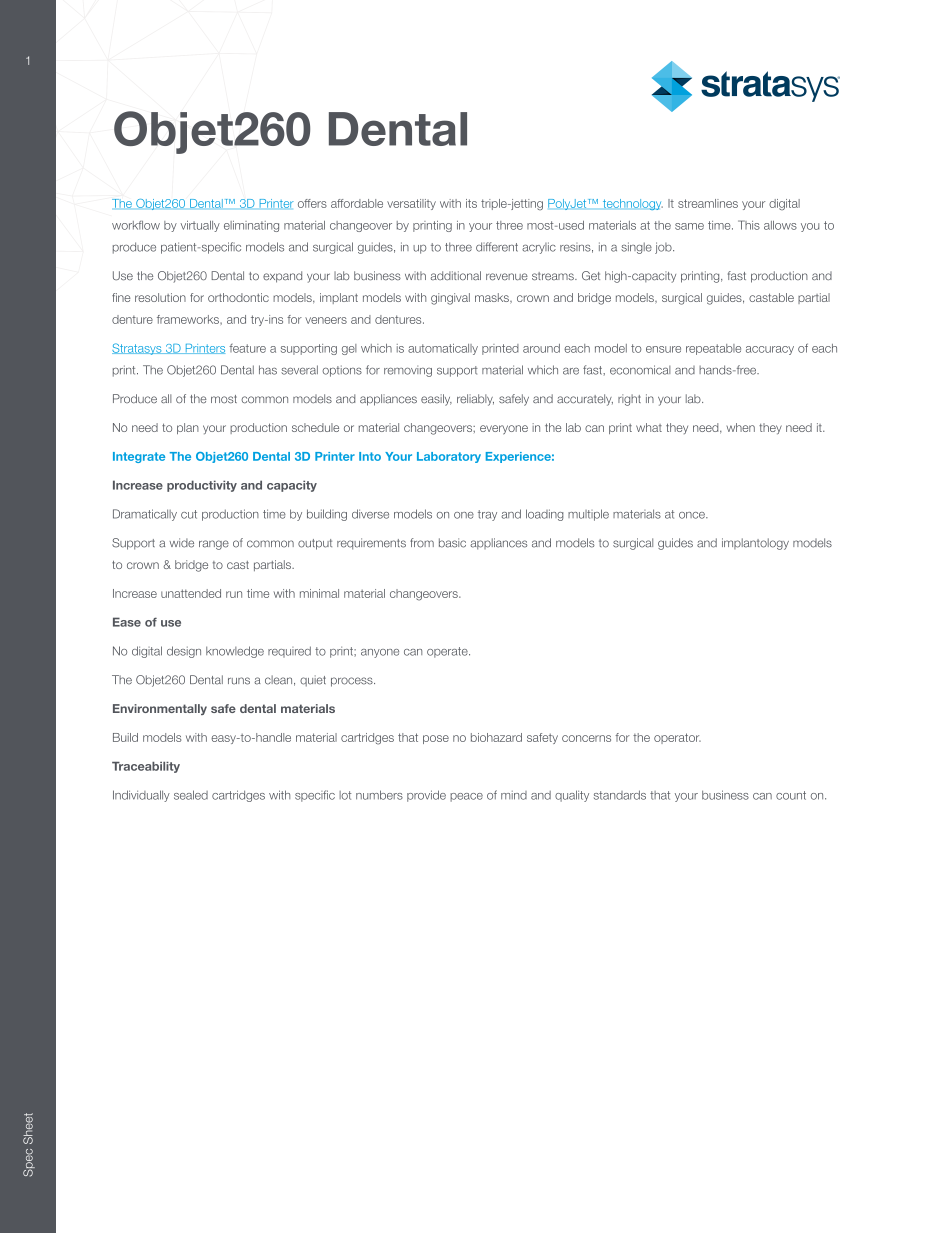 The image size is (952, 1233). I want to click on Laboratory, so click(449, 457).
